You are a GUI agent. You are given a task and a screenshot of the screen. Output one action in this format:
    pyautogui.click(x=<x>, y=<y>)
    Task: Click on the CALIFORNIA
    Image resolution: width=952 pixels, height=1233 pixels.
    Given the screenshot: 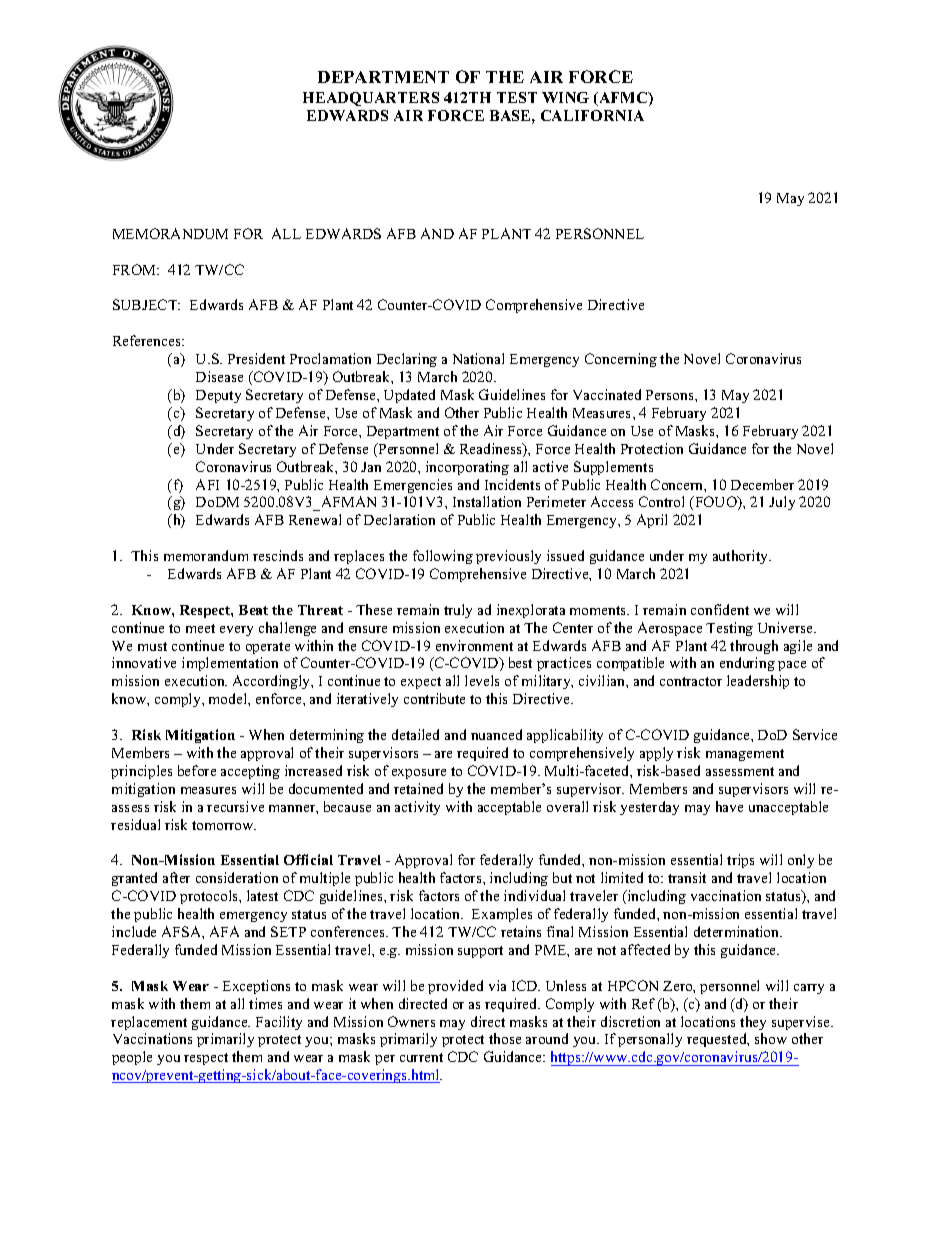 What is the action you would take?
    pyautogui.click(x=592, y=115)
